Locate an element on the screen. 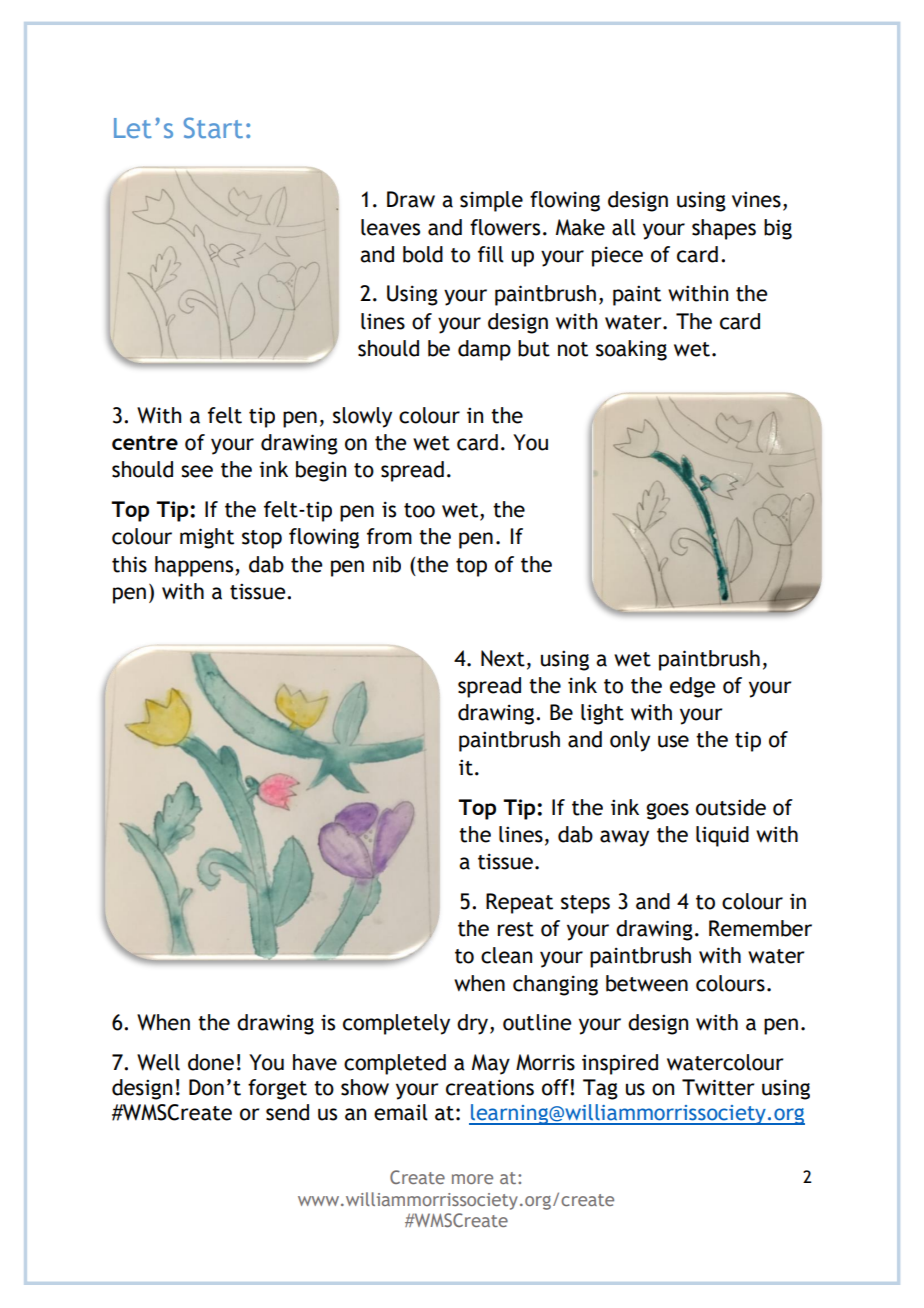 Image resolution: width=924 pixels, height=1308 pixels. simple is located at coordinates (491, 201).
